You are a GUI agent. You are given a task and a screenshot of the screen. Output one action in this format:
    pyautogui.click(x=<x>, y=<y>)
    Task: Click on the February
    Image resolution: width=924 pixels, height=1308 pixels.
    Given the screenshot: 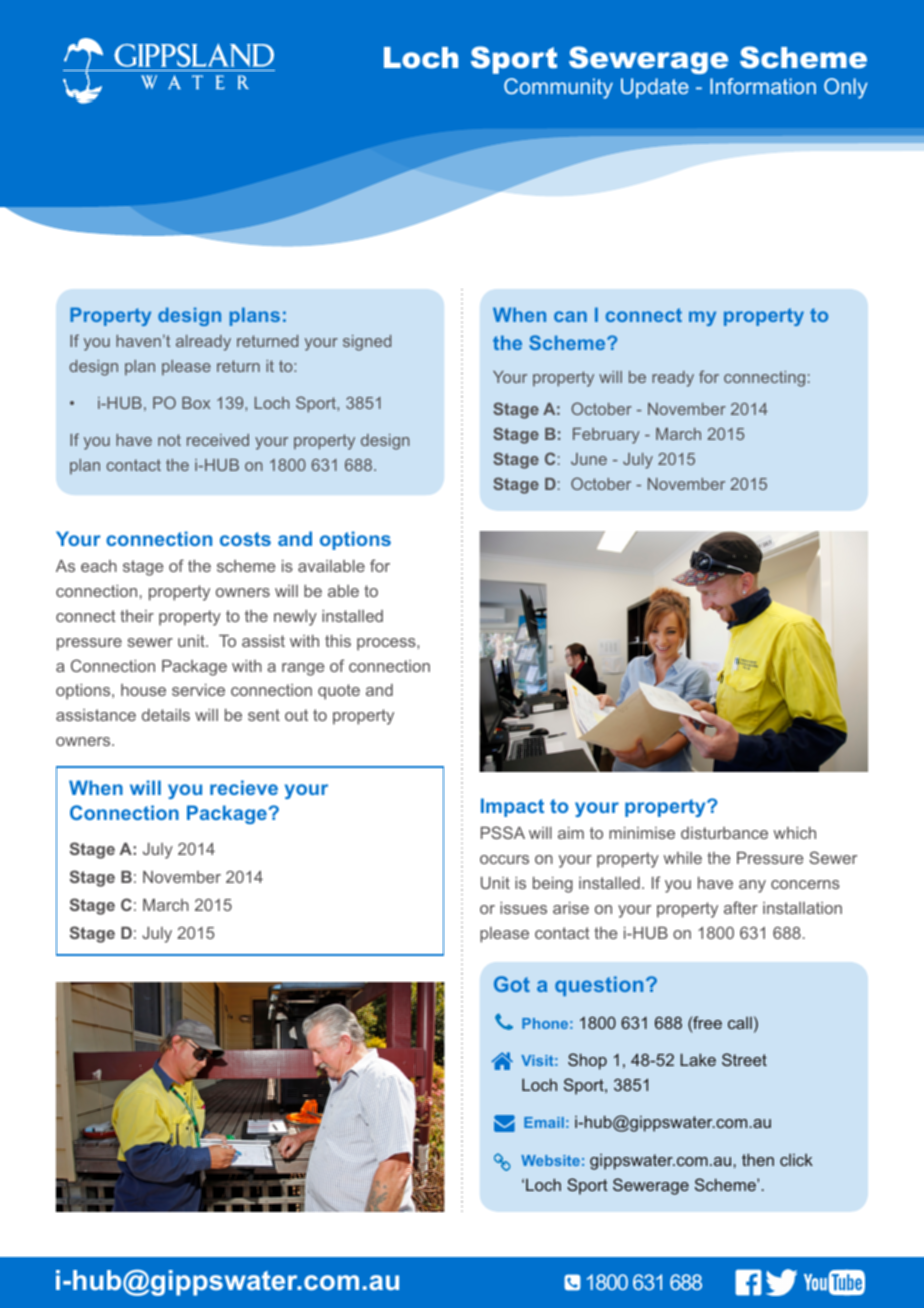 What is the action you would take?
    pyautogui.click(x=606, y=436)
